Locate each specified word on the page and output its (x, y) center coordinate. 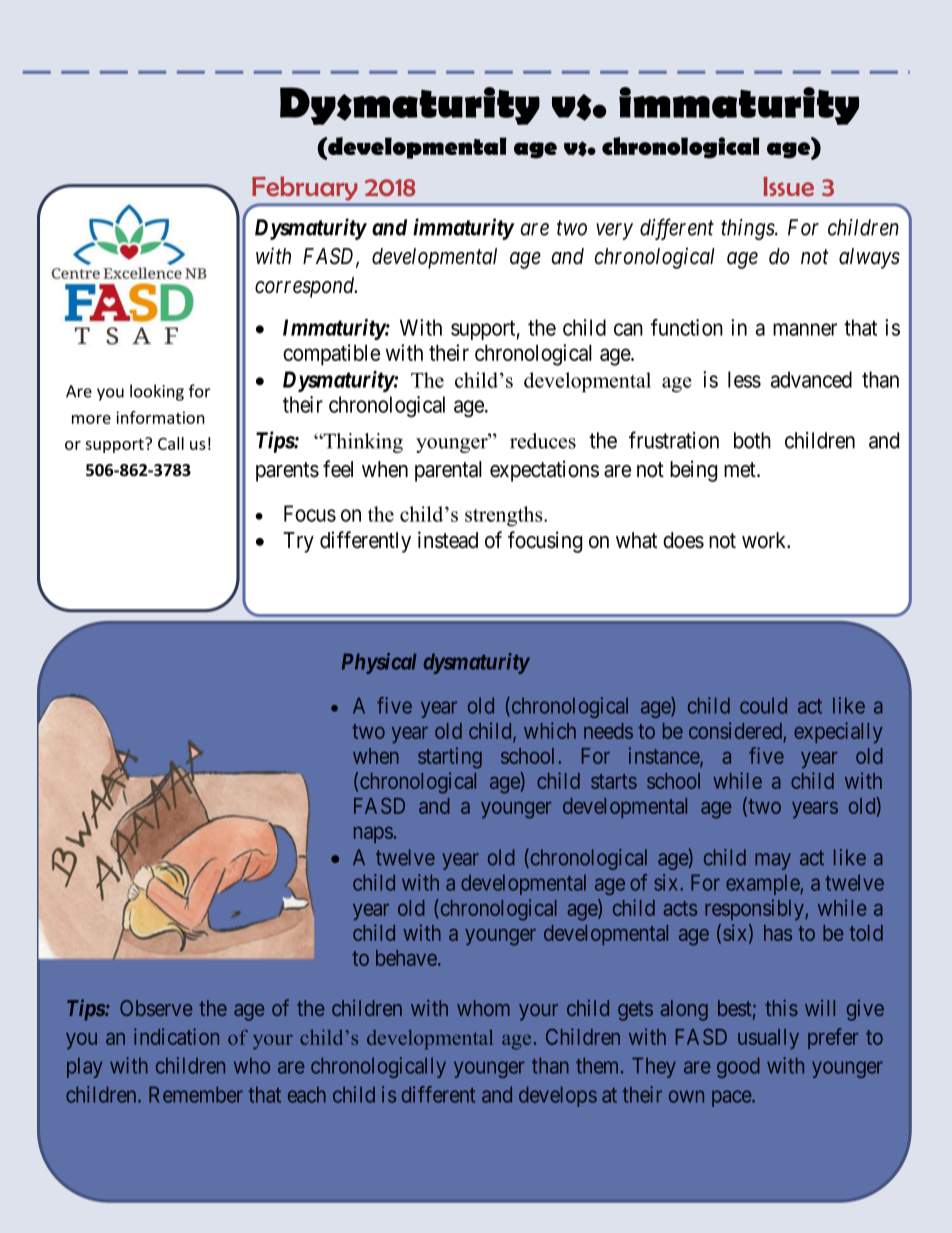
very (614, 231)
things (748, 229)
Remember (196, 1094)
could (763, 705)
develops (558, 1096)
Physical (379, 663)
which (550, 730)
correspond (306, 287)
